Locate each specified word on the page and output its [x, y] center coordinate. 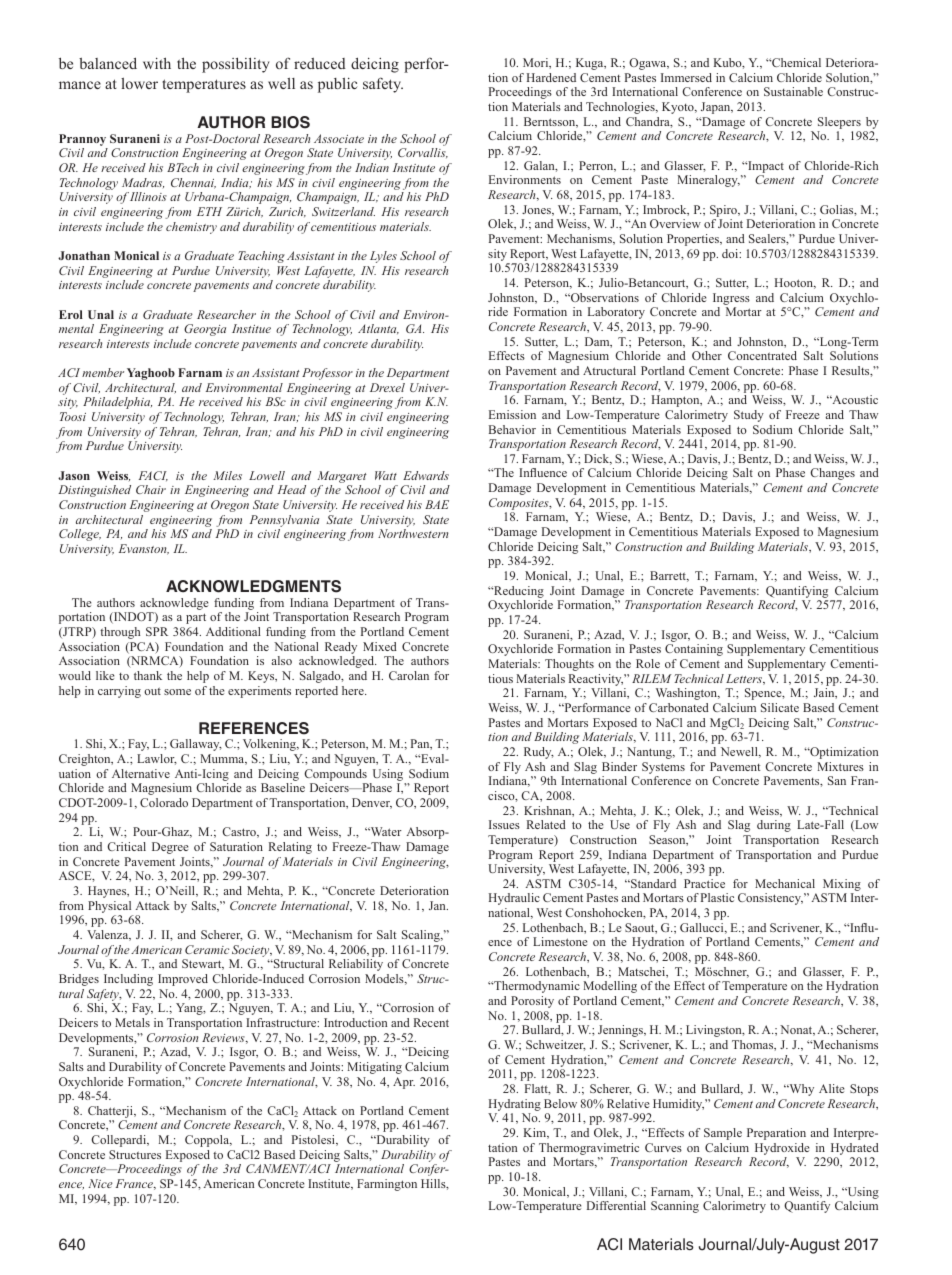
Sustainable [793, 91]
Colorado [164, 802]
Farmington [387, 1185]
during [774, 826]
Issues [504, 824]
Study [749, 416]
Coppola [208, 1141]
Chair [151, 489]
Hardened [551, 77]
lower [139, 83]
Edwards [426, 475]
